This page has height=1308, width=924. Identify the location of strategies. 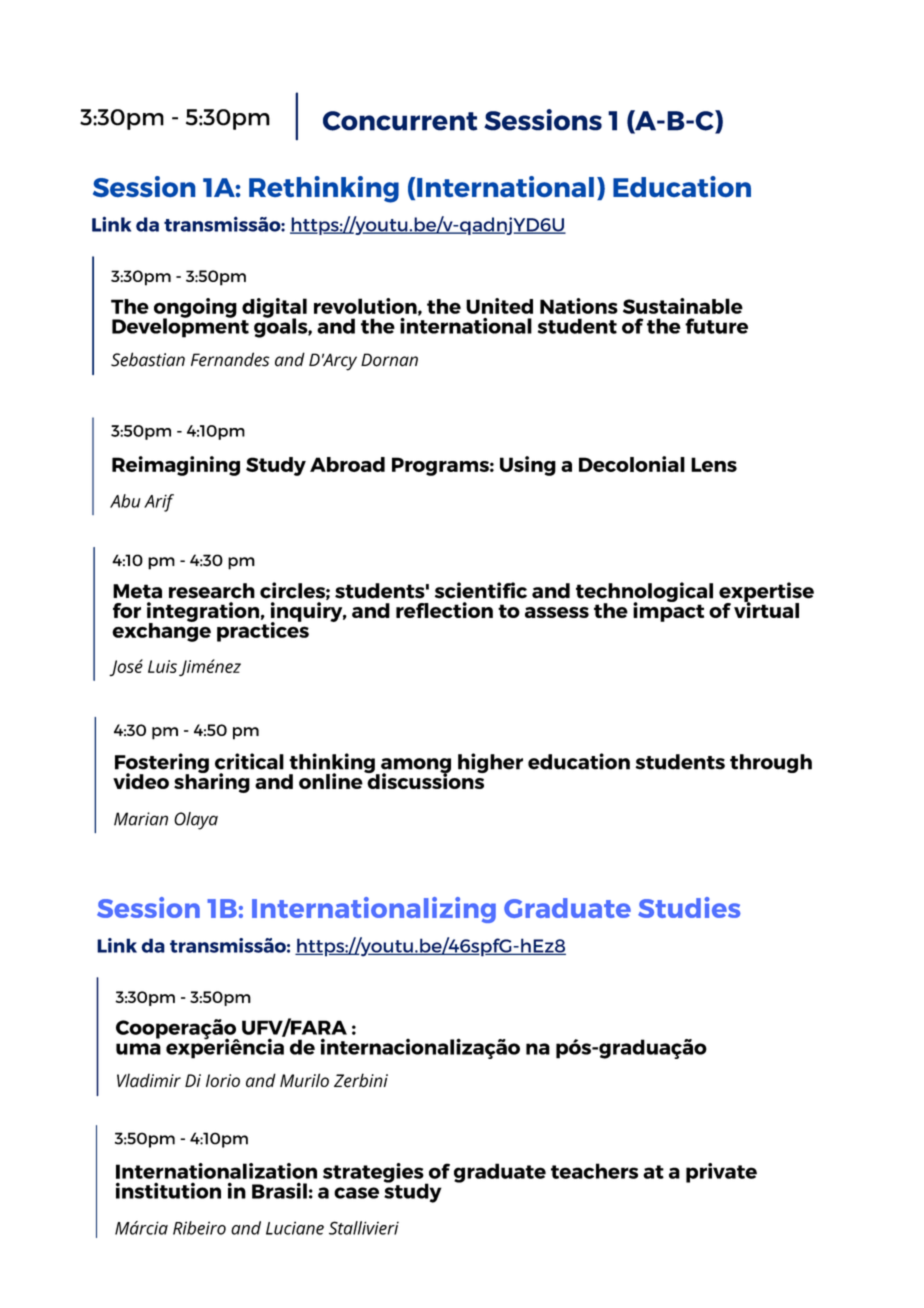
(374, 1174).
